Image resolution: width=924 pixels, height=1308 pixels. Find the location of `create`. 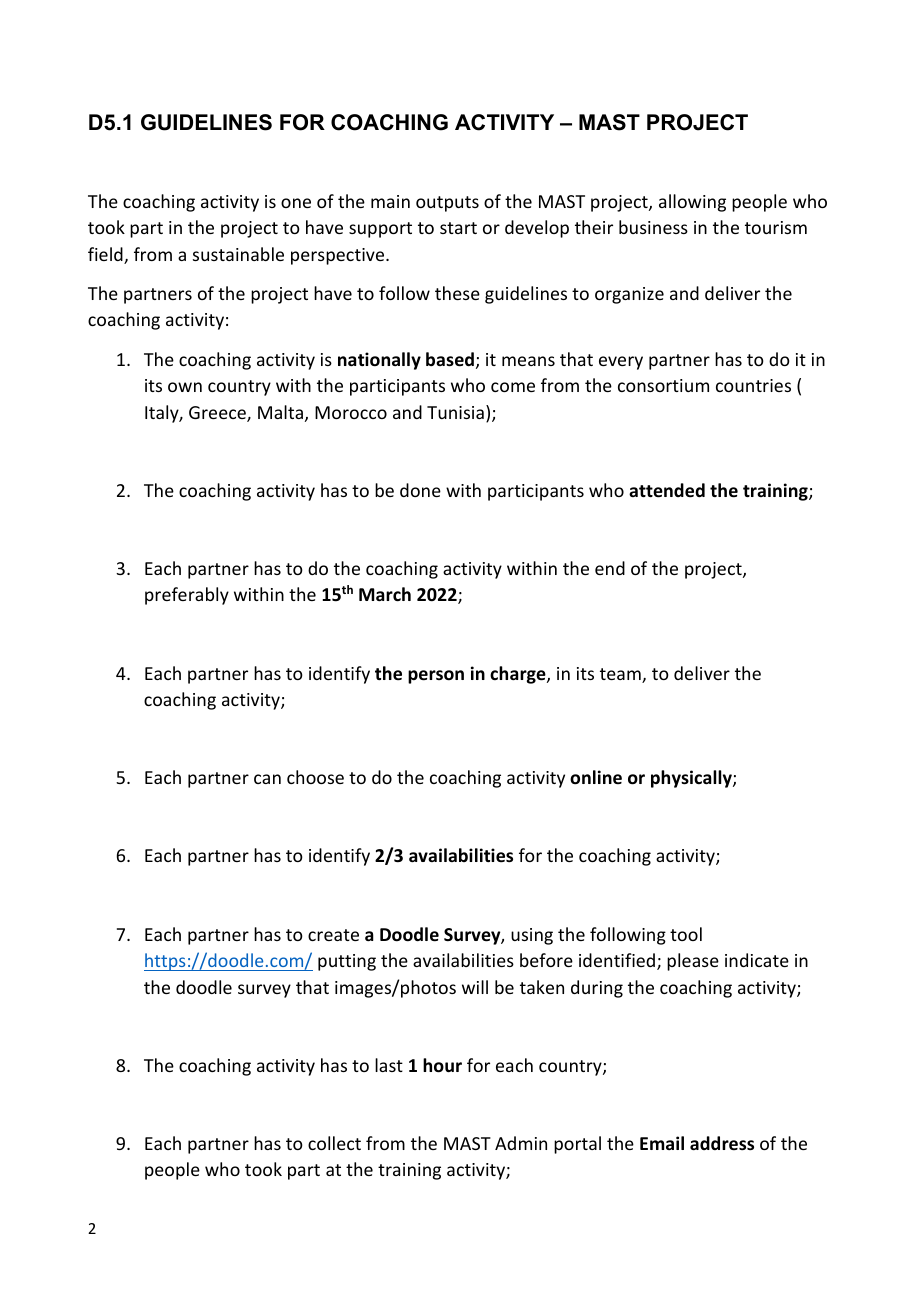

create is located at coordinates (333, 935).
